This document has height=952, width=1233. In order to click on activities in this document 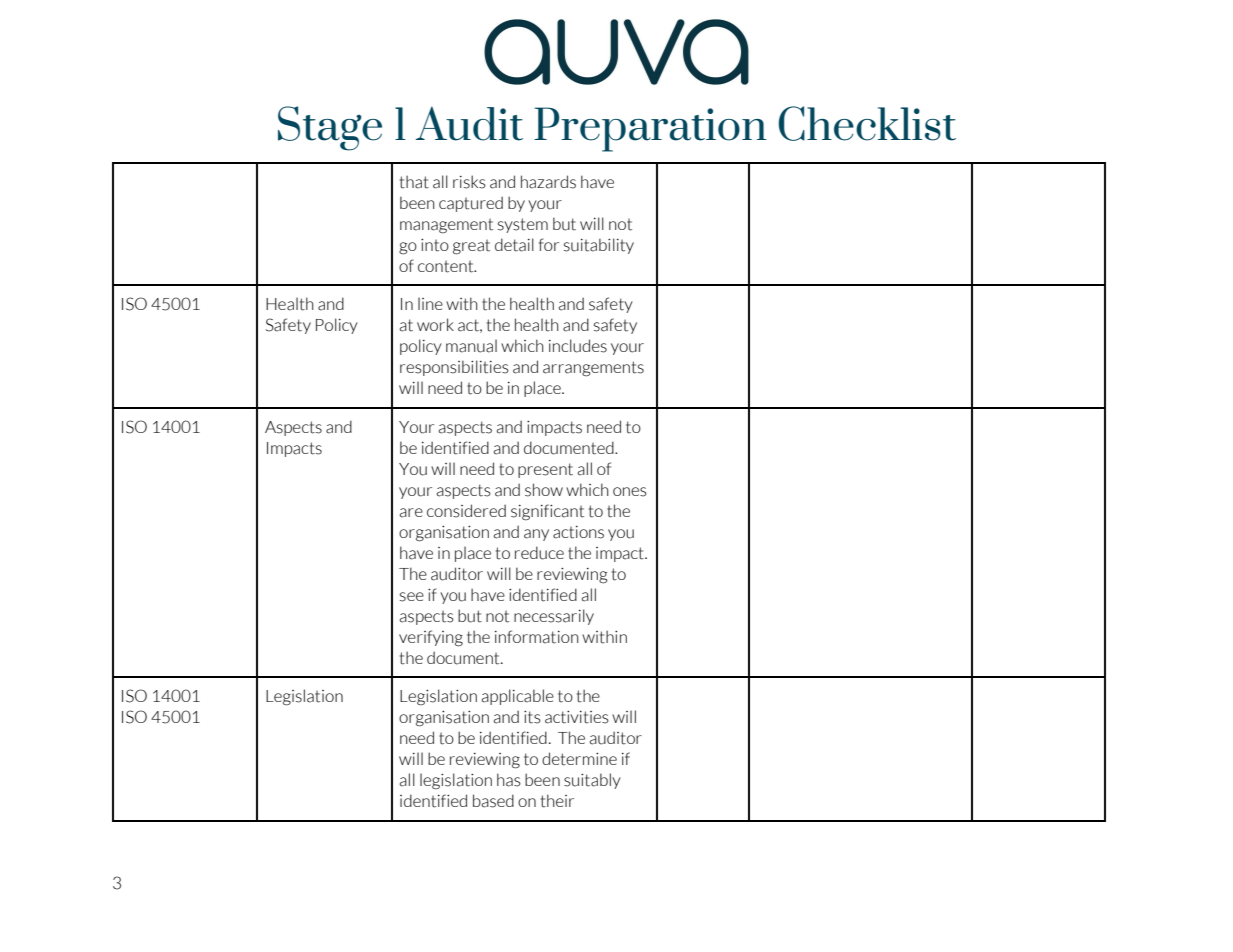, I will do `click(577, 717)`.
